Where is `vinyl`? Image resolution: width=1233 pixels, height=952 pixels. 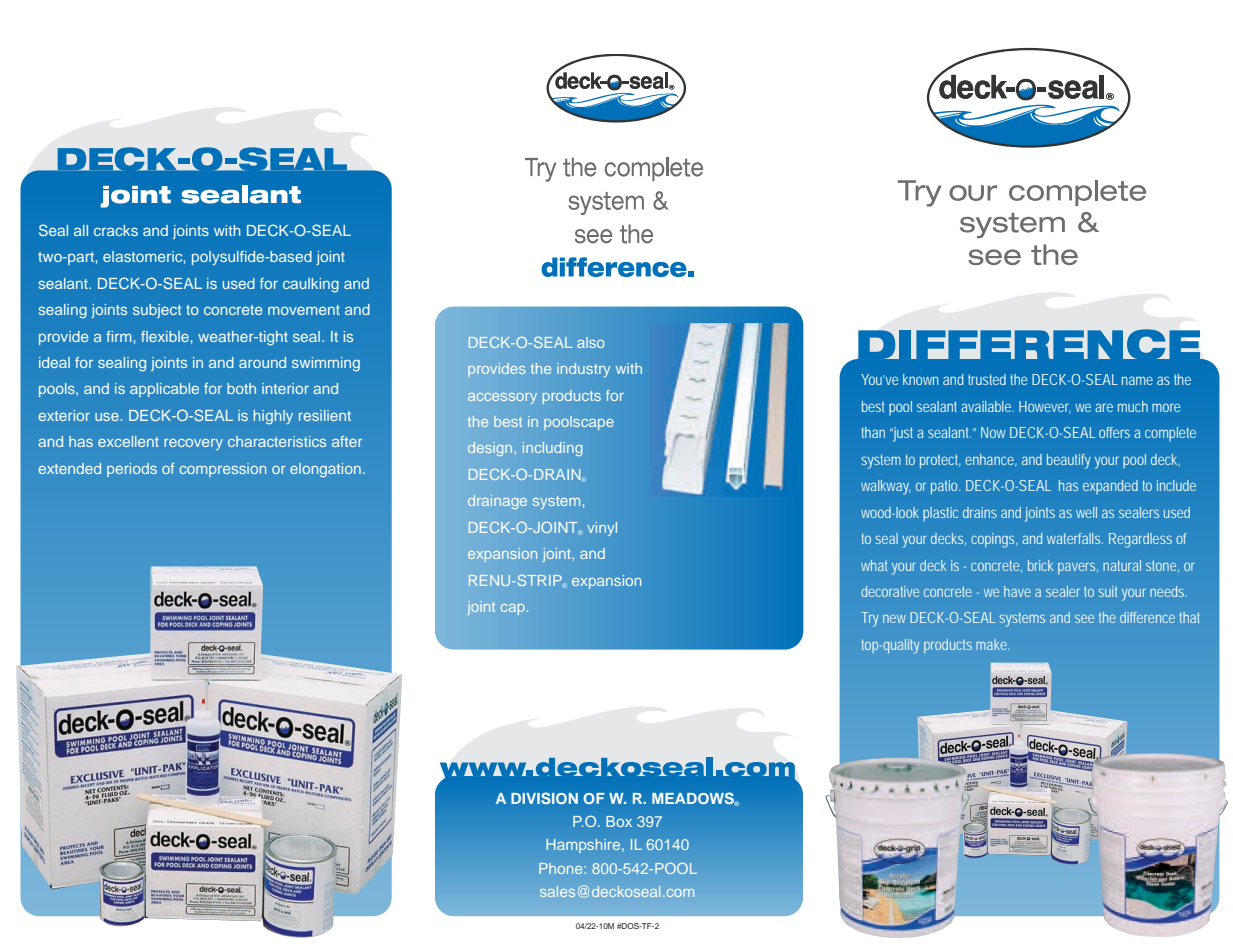
vinyl is located at coordinates (602, 529).
